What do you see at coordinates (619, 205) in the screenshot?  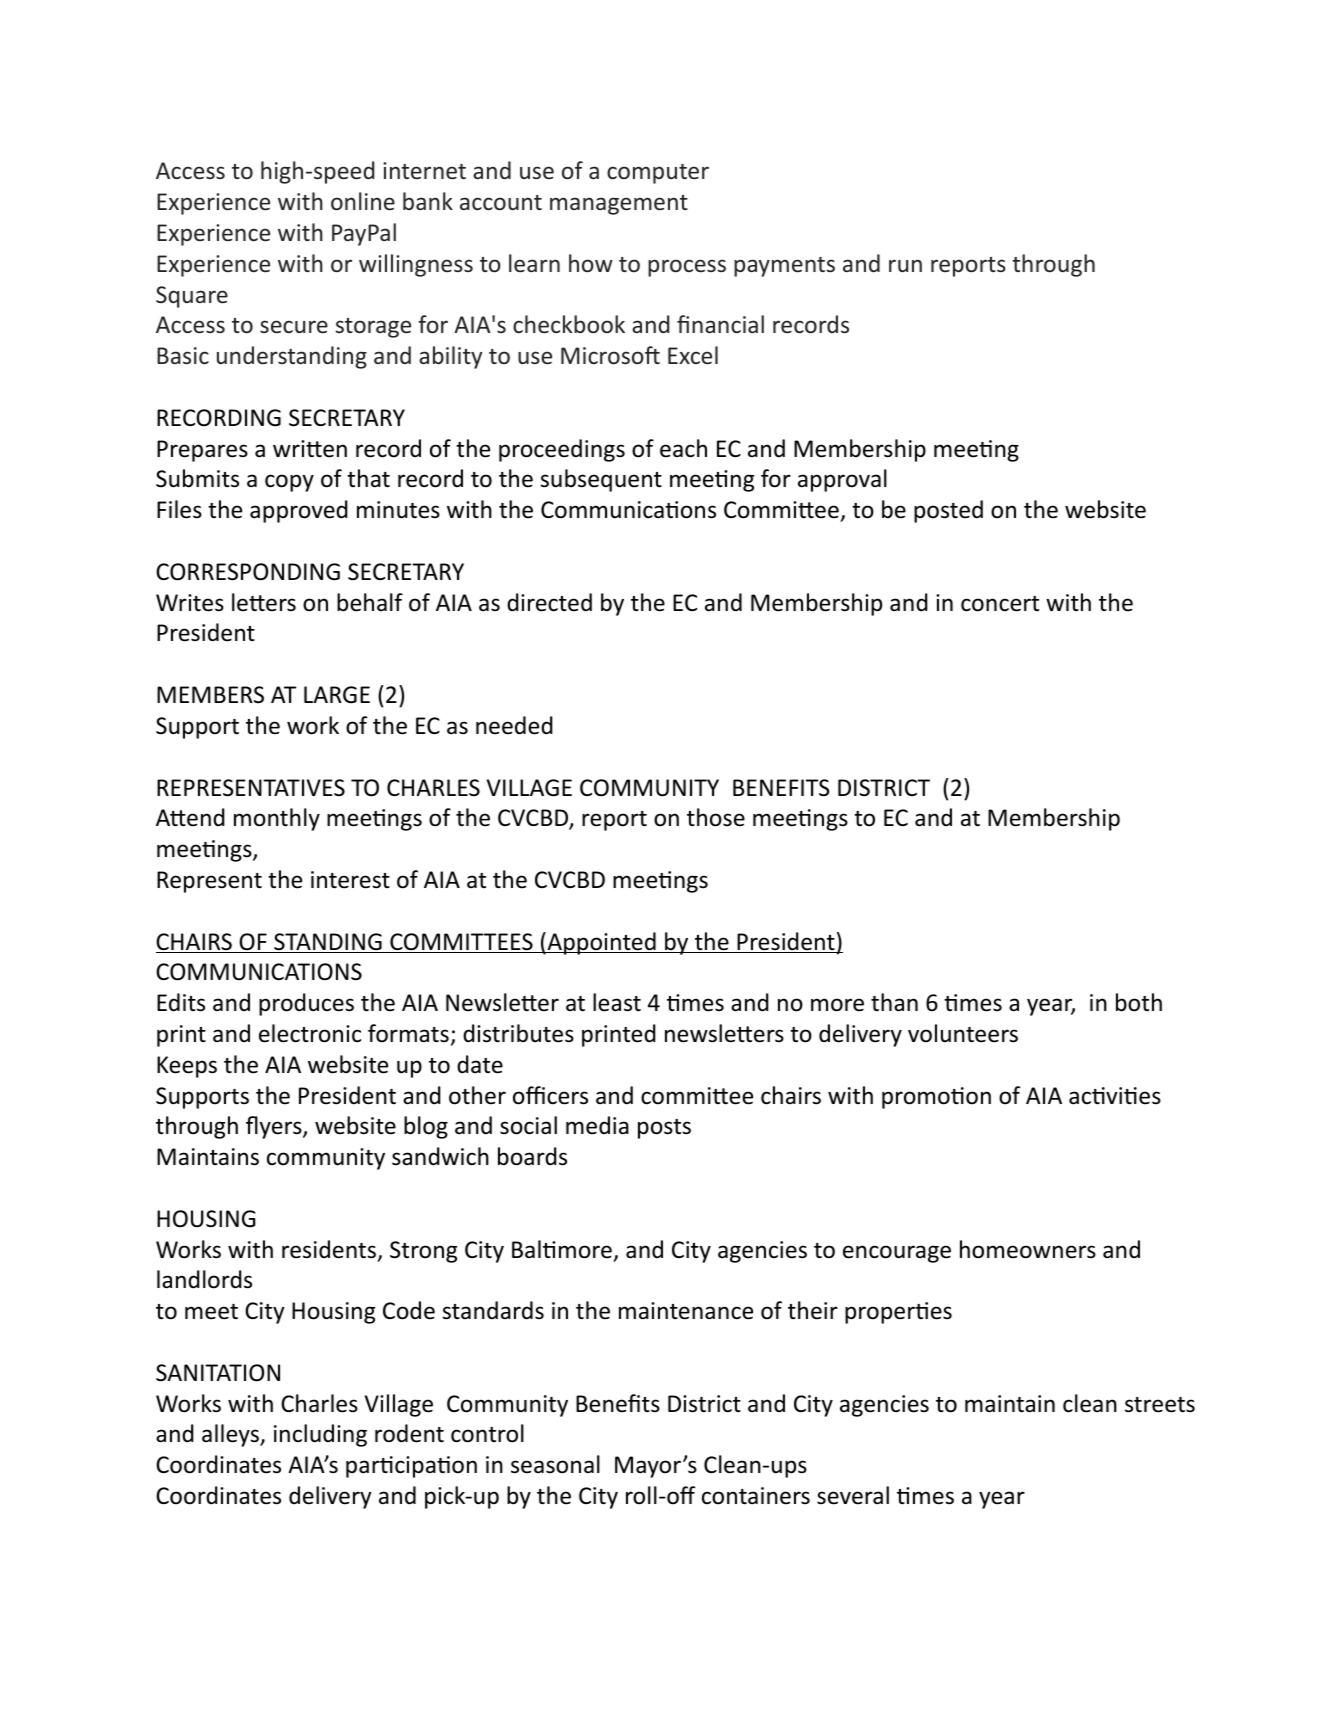 I see `management` at bounding box center [619, 205].
